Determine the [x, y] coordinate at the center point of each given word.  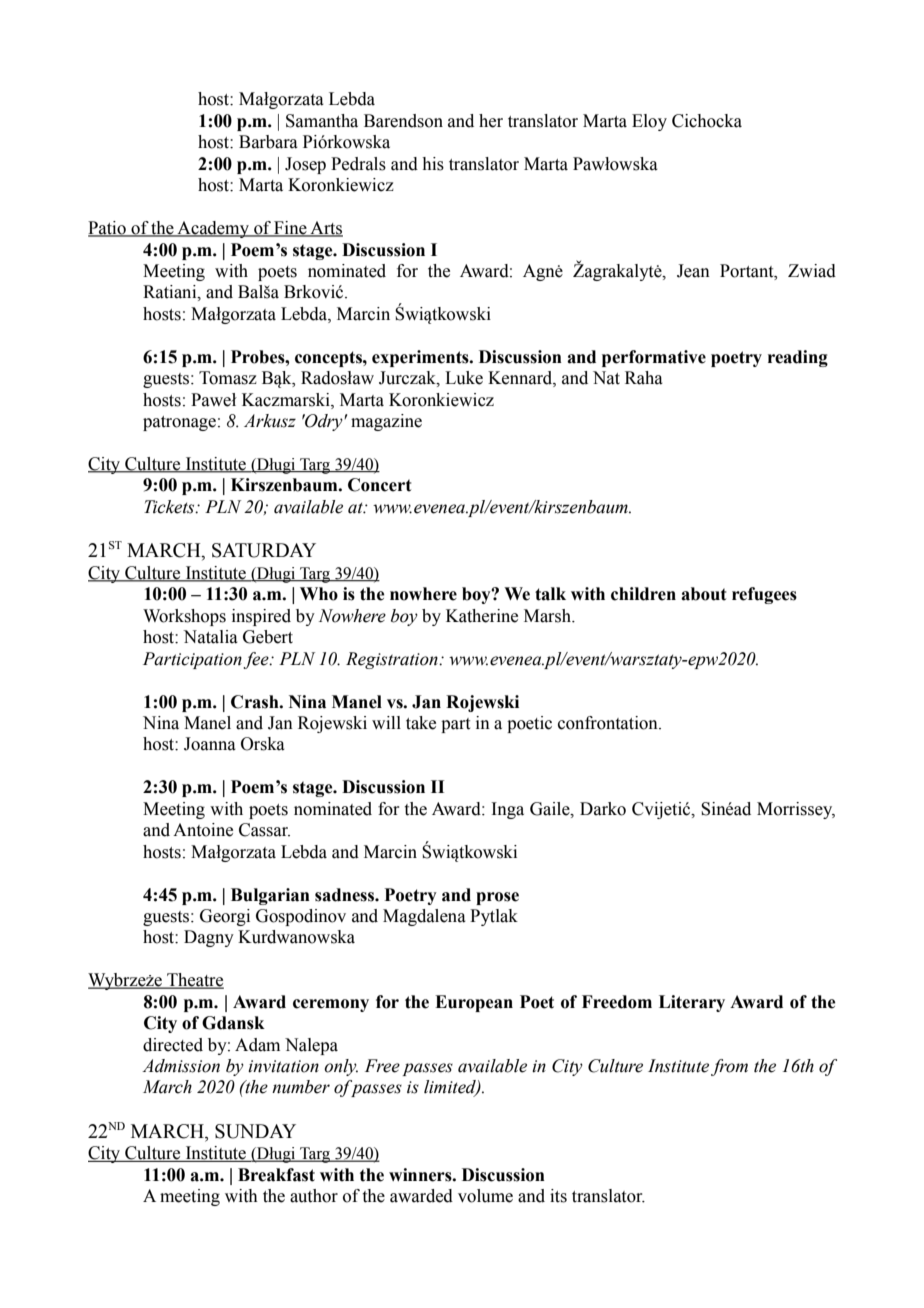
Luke [464, 378]
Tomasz [228, 378]
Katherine [482, 616]
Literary [692, 1003]
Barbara [268, 142]
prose [497, 898]
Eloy [649, 122]
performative [654, 358]
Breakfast [276, 1175]
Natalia [210, 637]
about [704, 594]
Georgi [225, 917]
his [433, 164]
